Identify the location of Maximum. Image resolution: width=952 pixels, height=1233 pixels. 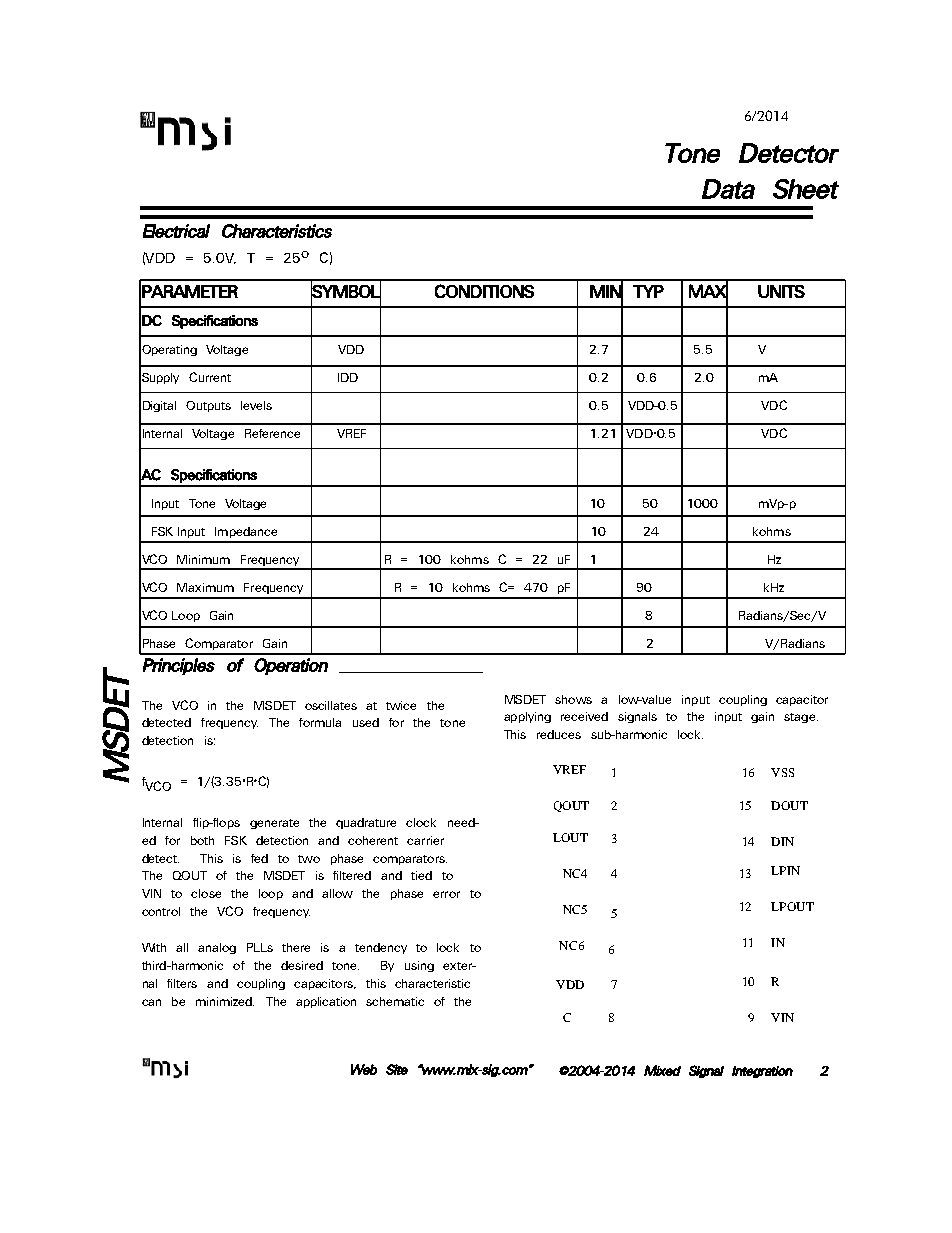
(205, 587).
